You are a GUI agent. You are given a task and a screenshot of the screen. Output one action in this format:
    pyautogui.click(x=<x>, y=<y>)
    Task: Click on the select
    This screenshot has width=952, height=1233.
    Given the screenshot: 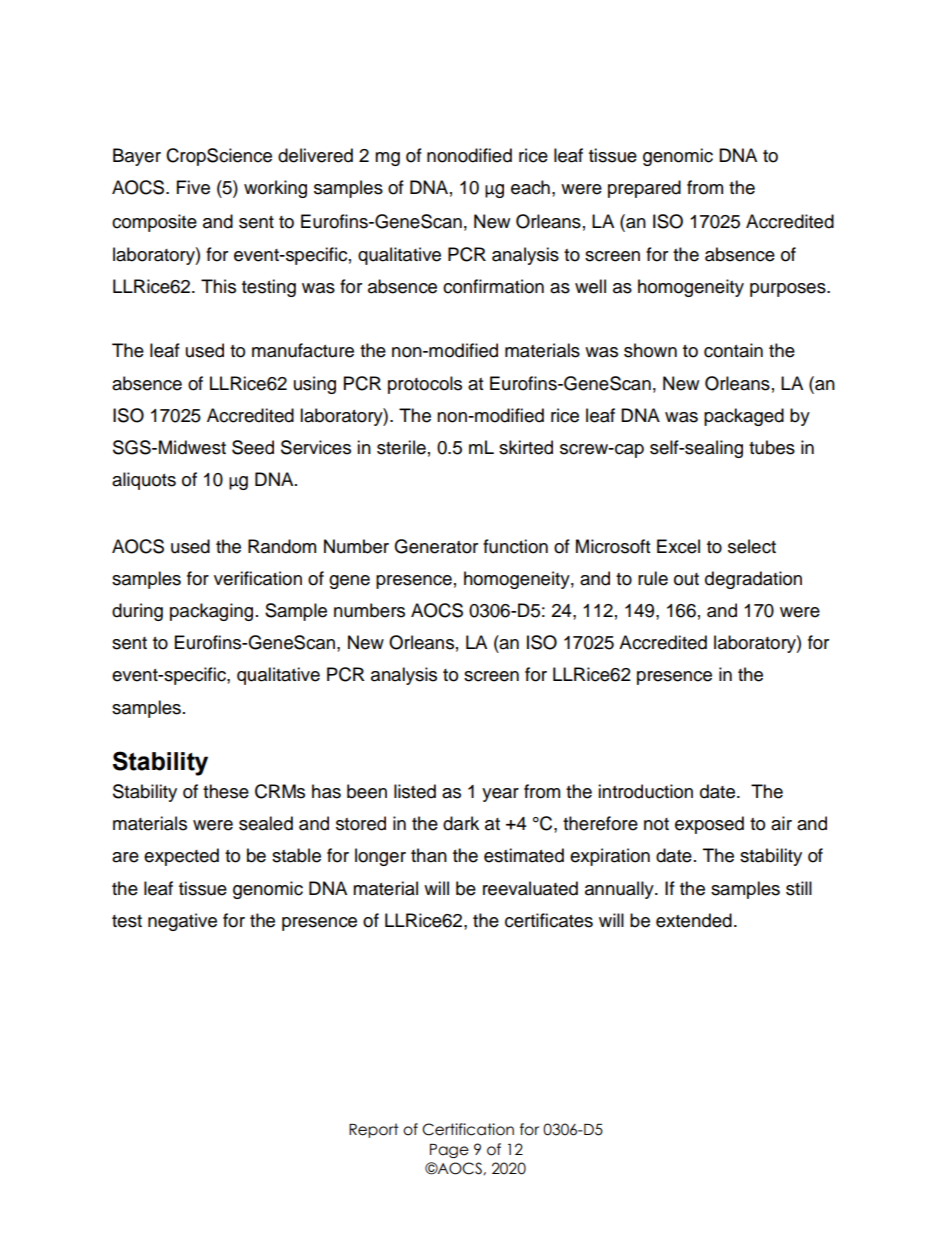 What is the action you would take?
    pyautogui.click(x=752, y=546)
